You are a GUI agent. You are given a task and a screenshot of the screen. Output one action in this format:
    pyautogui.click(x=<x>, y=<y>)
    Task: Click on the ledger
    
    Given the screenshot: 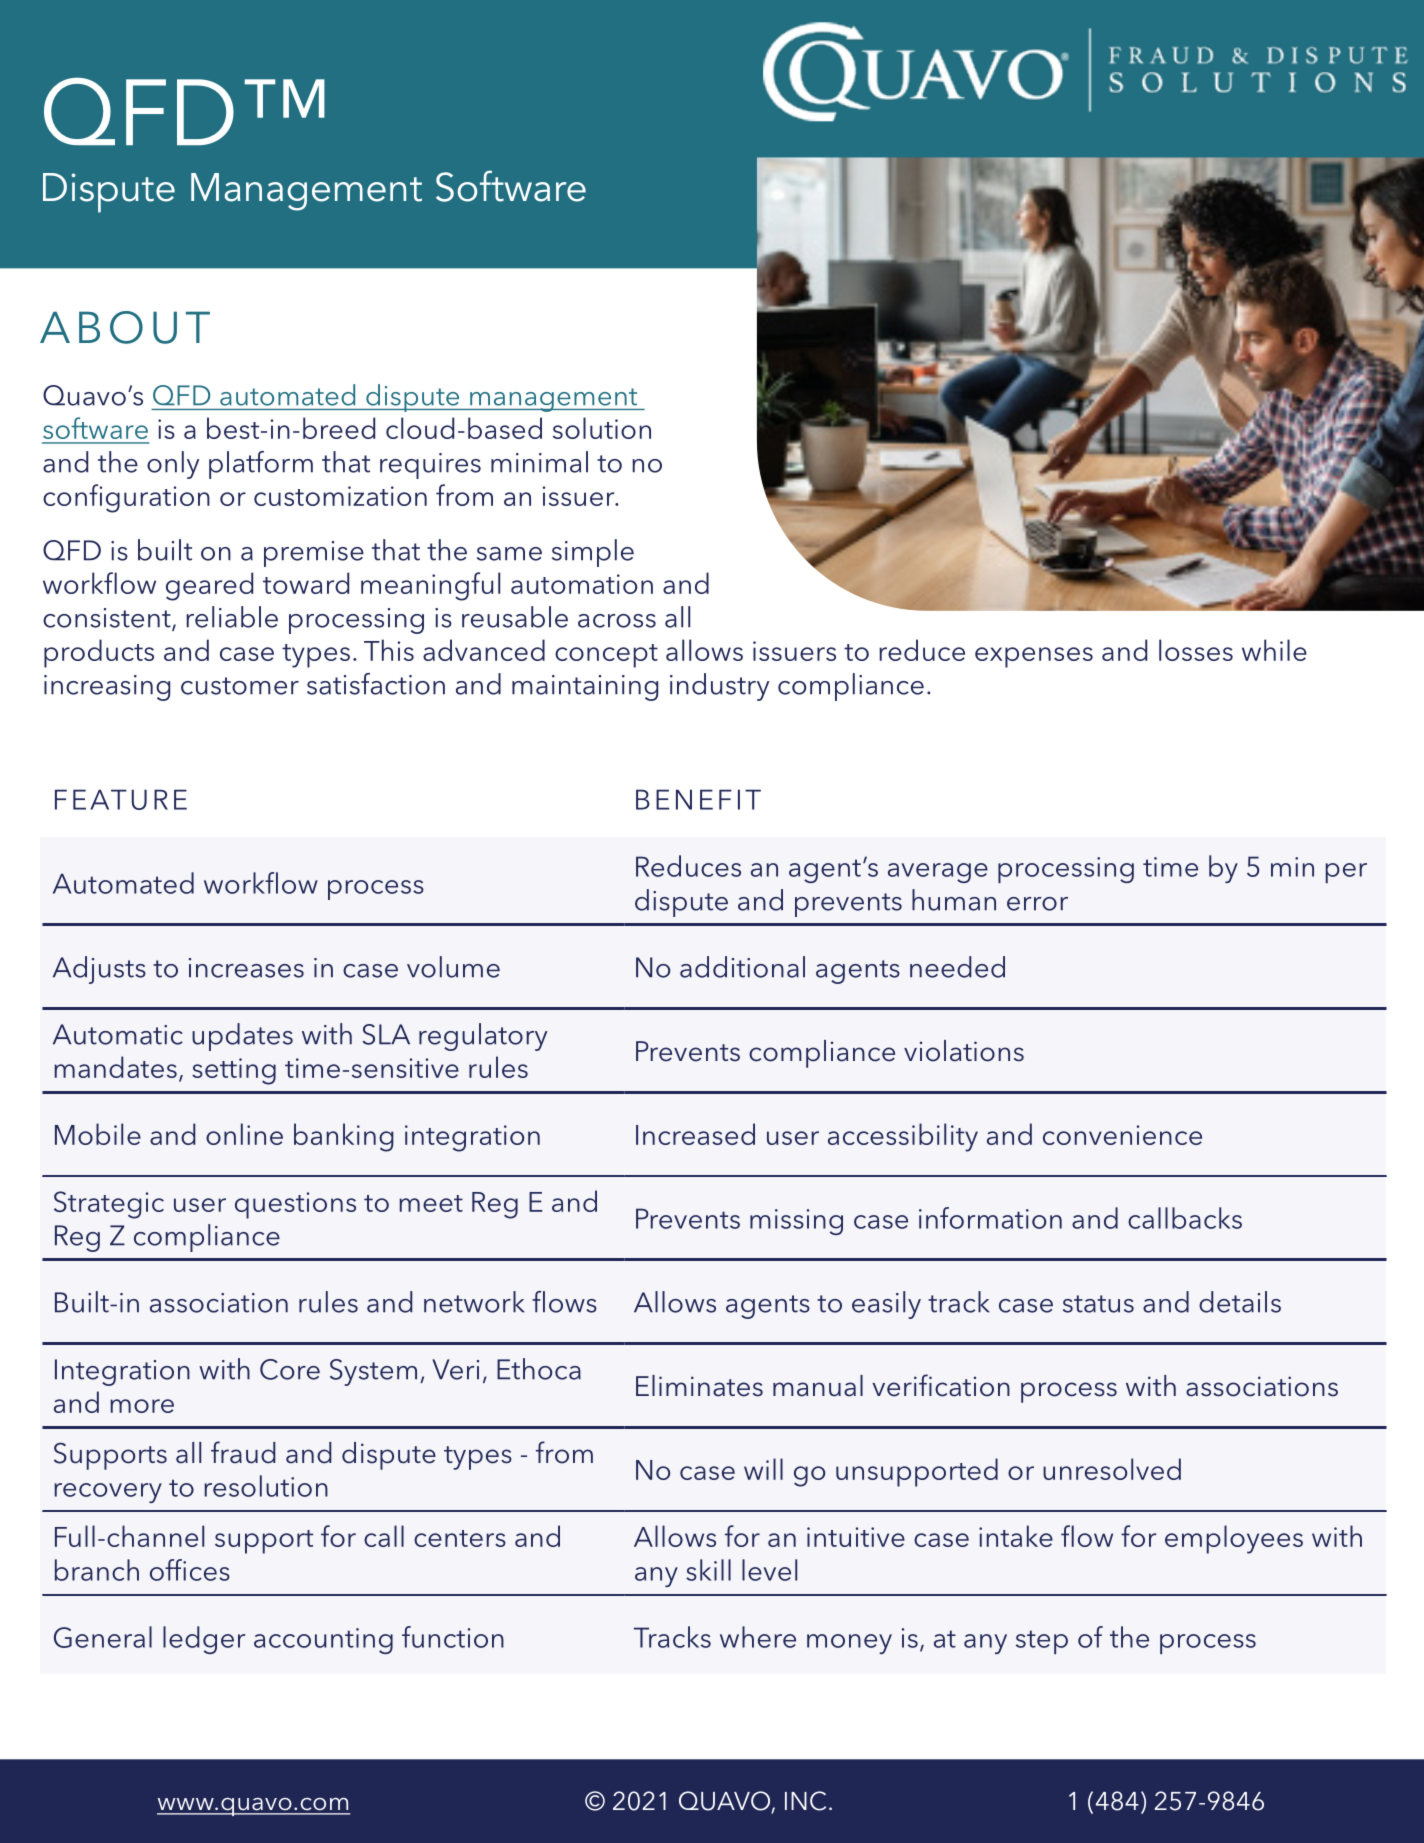 What is the action you would take?
    pyautogui.click(x=204, y=1640)
